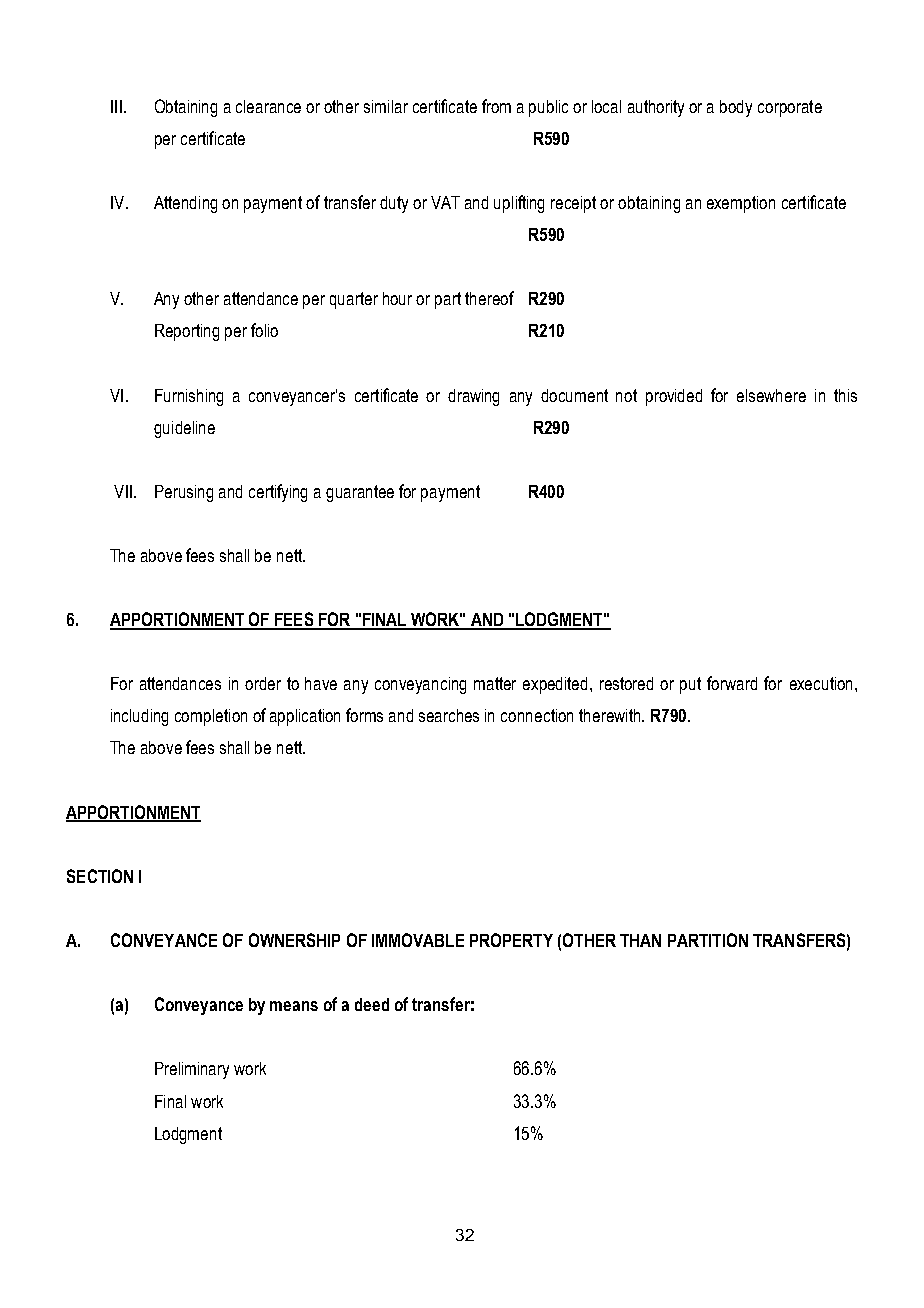  I want to click on guideline, so click(184, 429).
